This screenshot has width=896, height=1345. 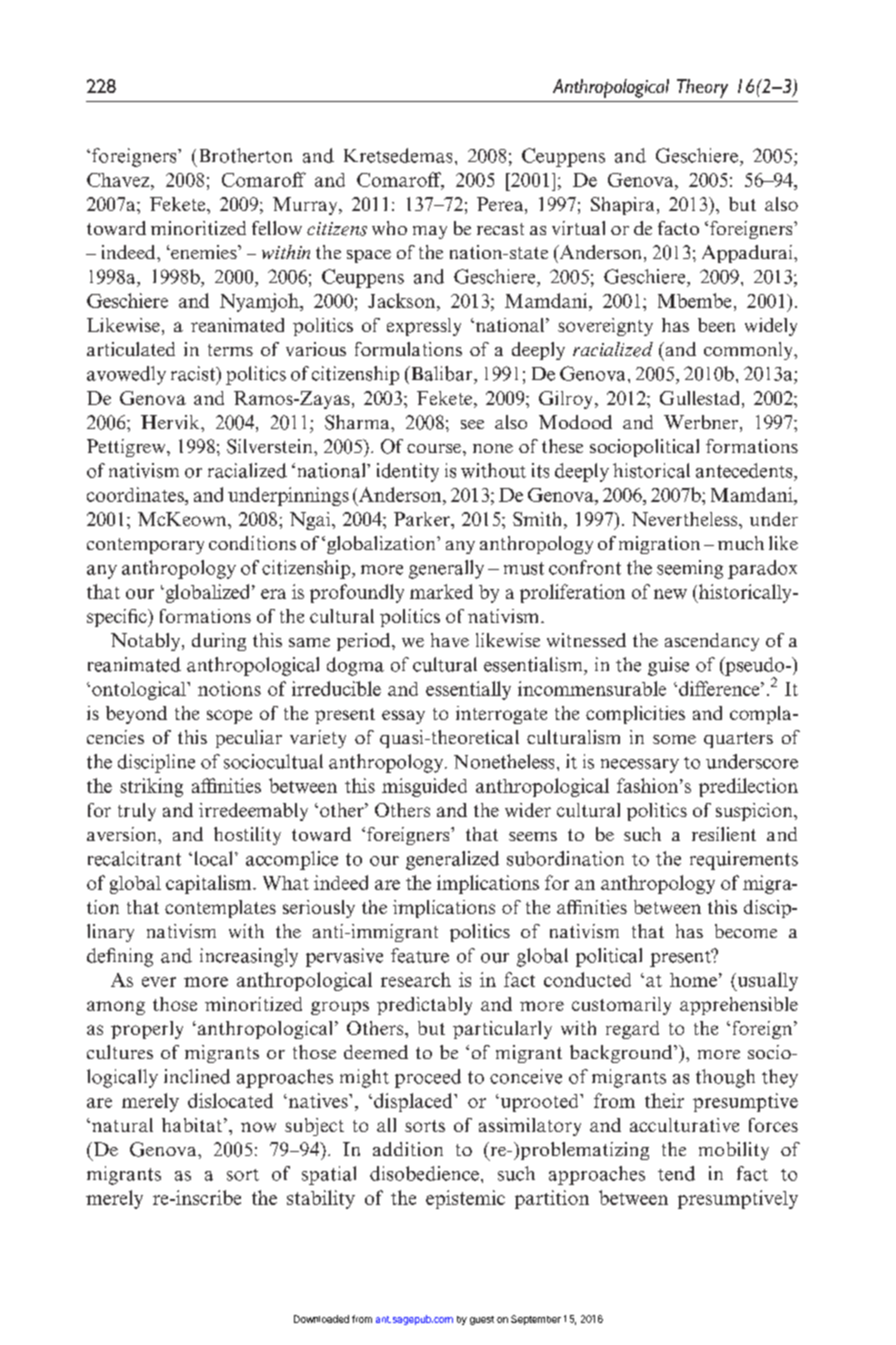 I want to click on Theory, so click(x=702, y=88).
